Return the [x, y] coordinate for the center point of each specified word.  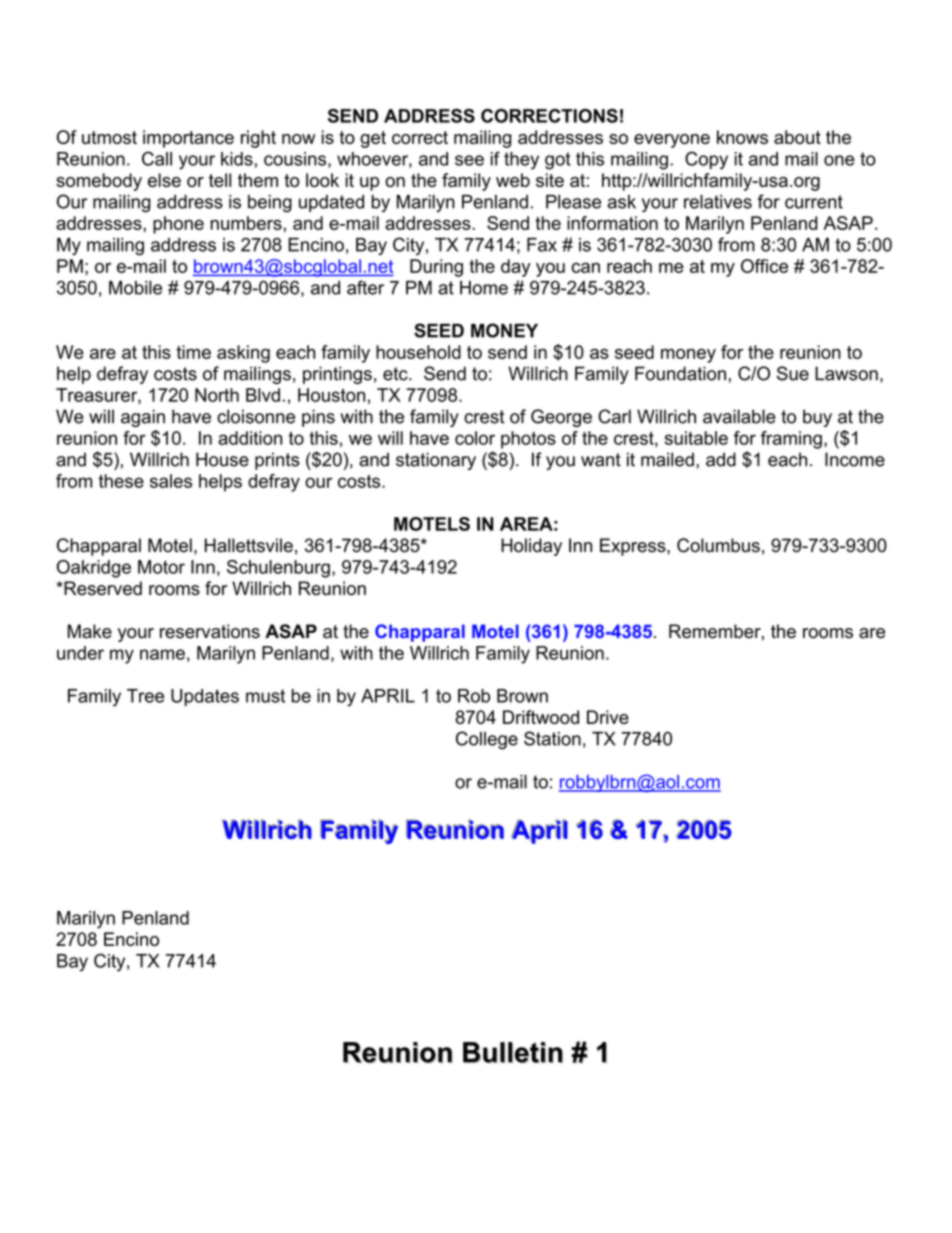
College [487, 740]
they [521, 161]
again [143, 418]
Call [157, 158]
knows [742, 137]
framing [791, 440]
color [475, 438]
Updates [205, 697]
